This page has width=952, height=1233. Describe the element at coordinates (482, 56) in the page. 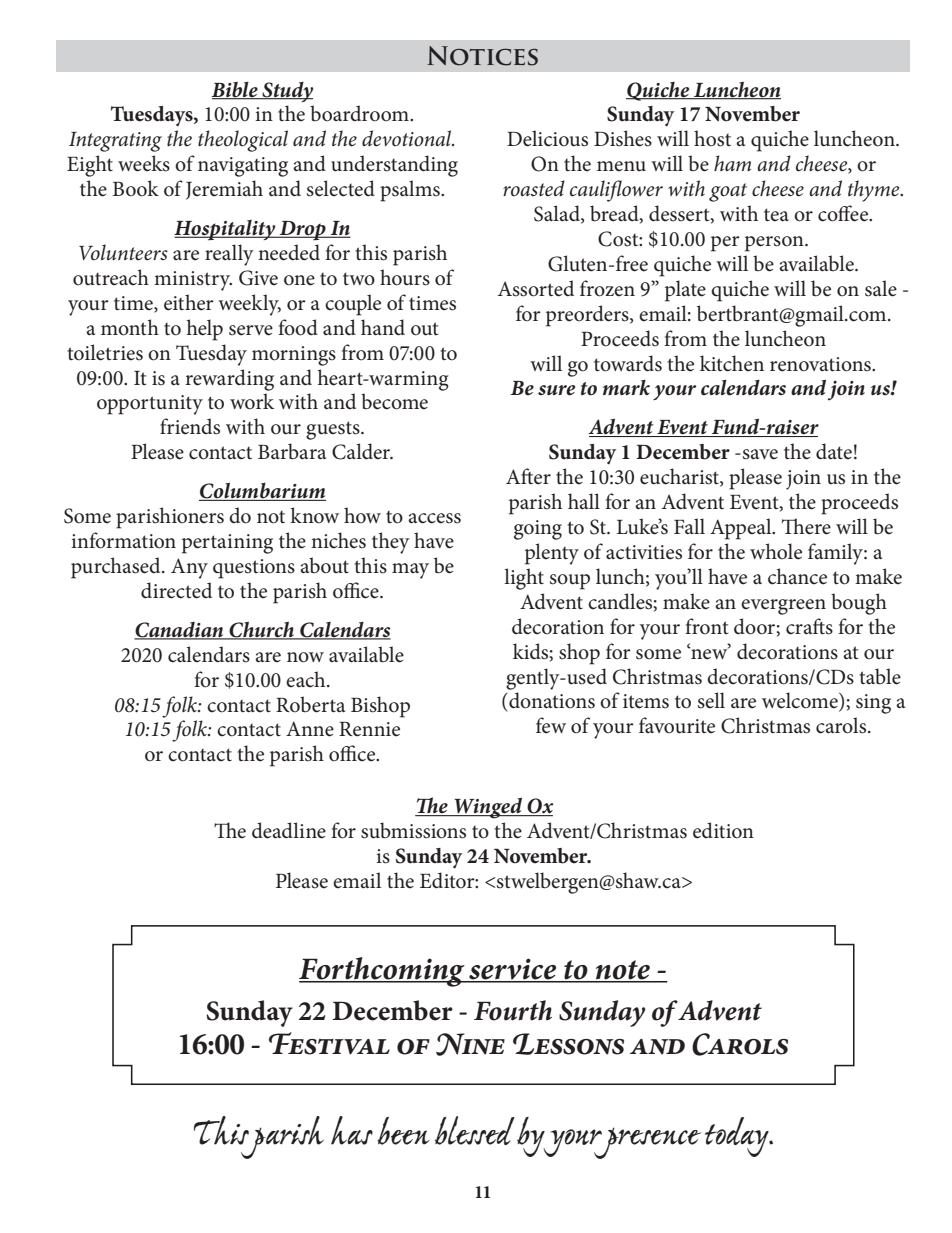

I see `Notices` at that location.
